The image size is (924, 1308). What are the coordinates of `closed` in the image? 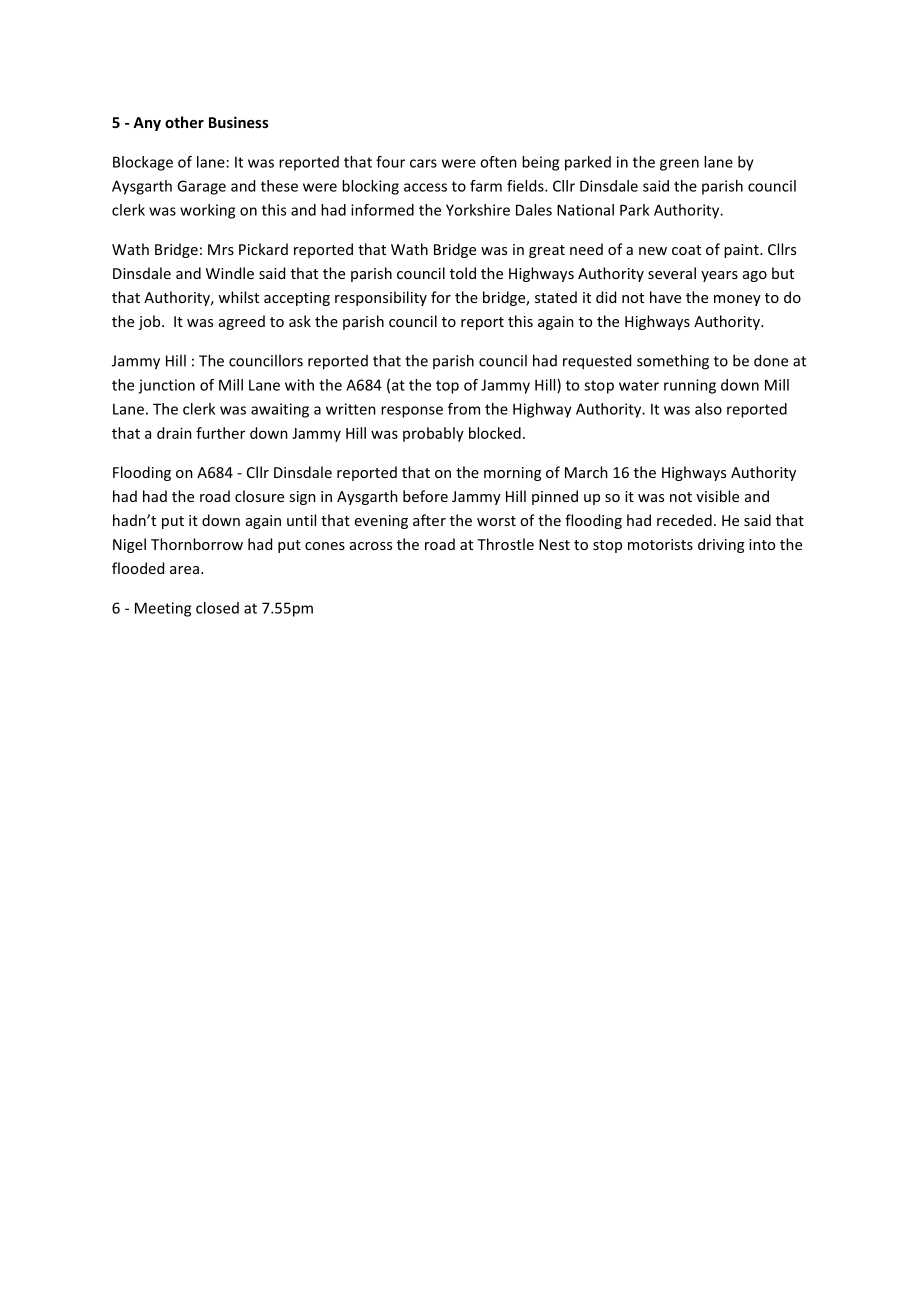 It's located at (217, 608).
